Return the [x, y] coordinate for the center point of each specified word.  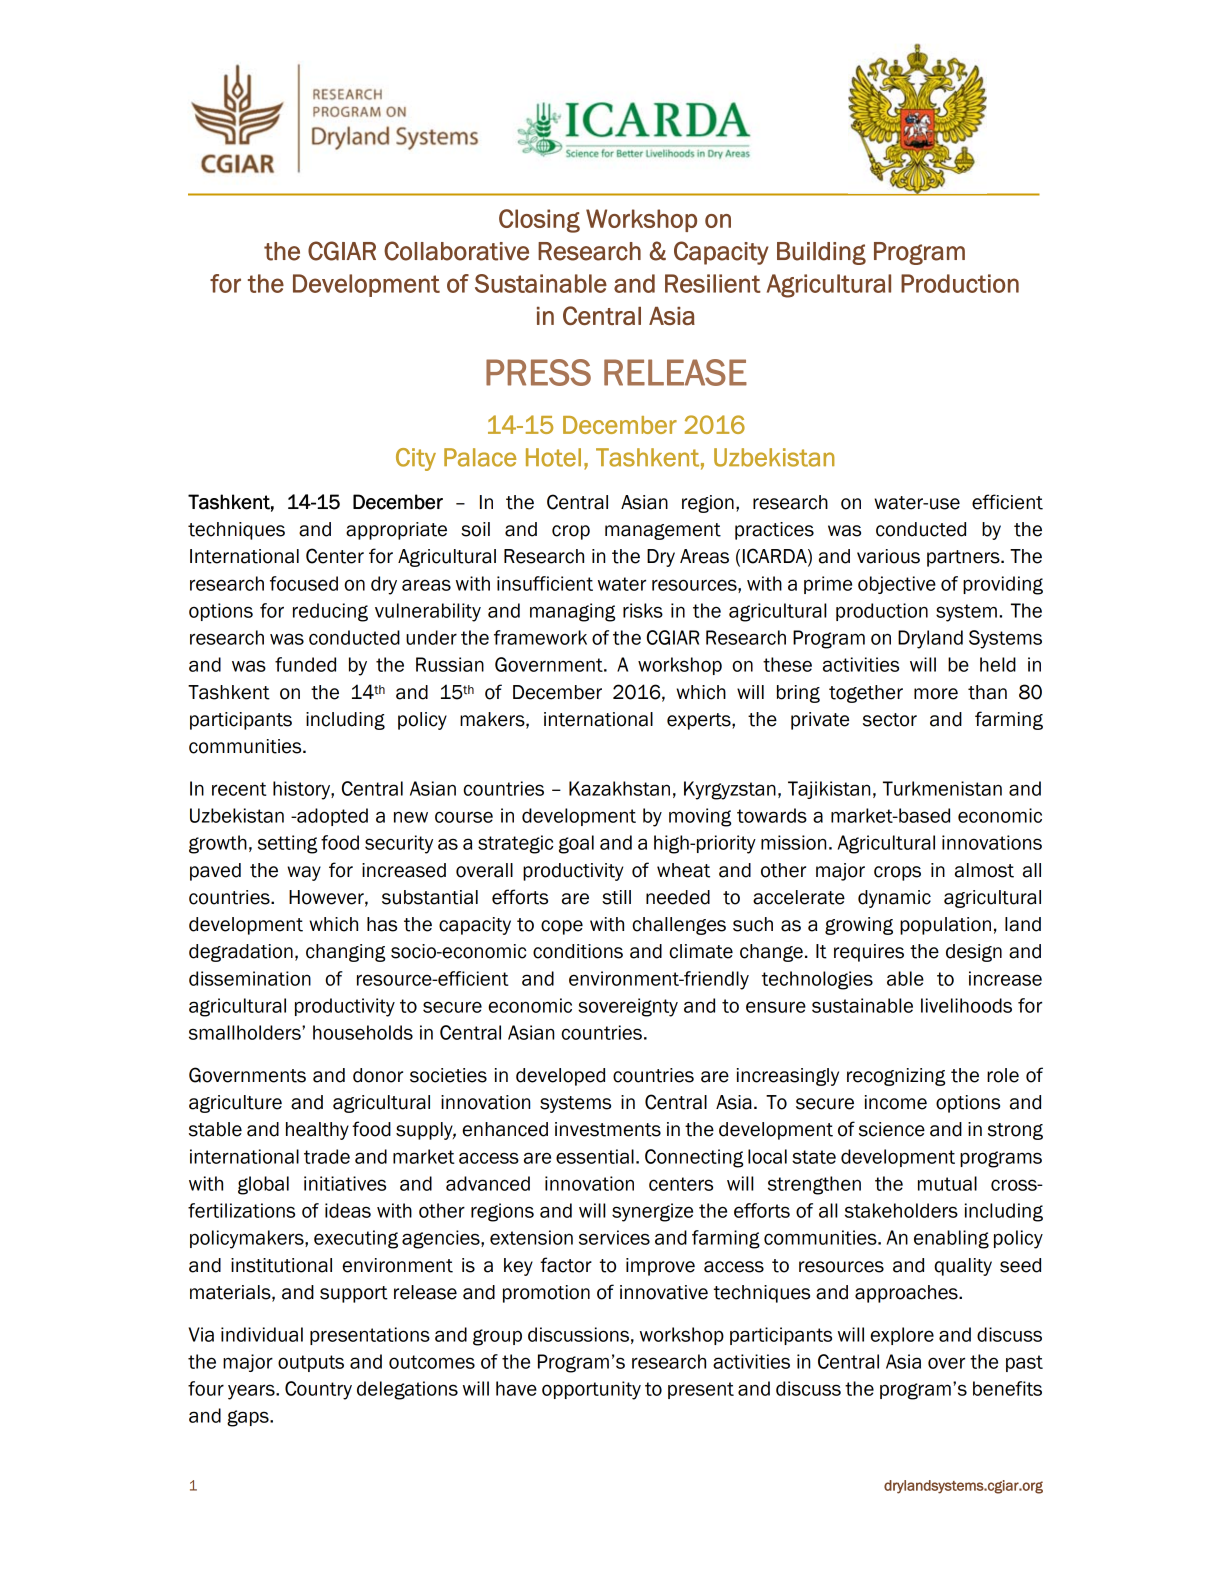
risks [643, 610]
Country [318, 1390]
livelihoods [966, 1005]
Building [821, 253]
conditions [578, 951]
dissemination [250, 978]
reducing [330, 612]
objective [897, 585]
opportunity [591, 1390]
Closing [539, 221]
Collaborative [456, 251]
